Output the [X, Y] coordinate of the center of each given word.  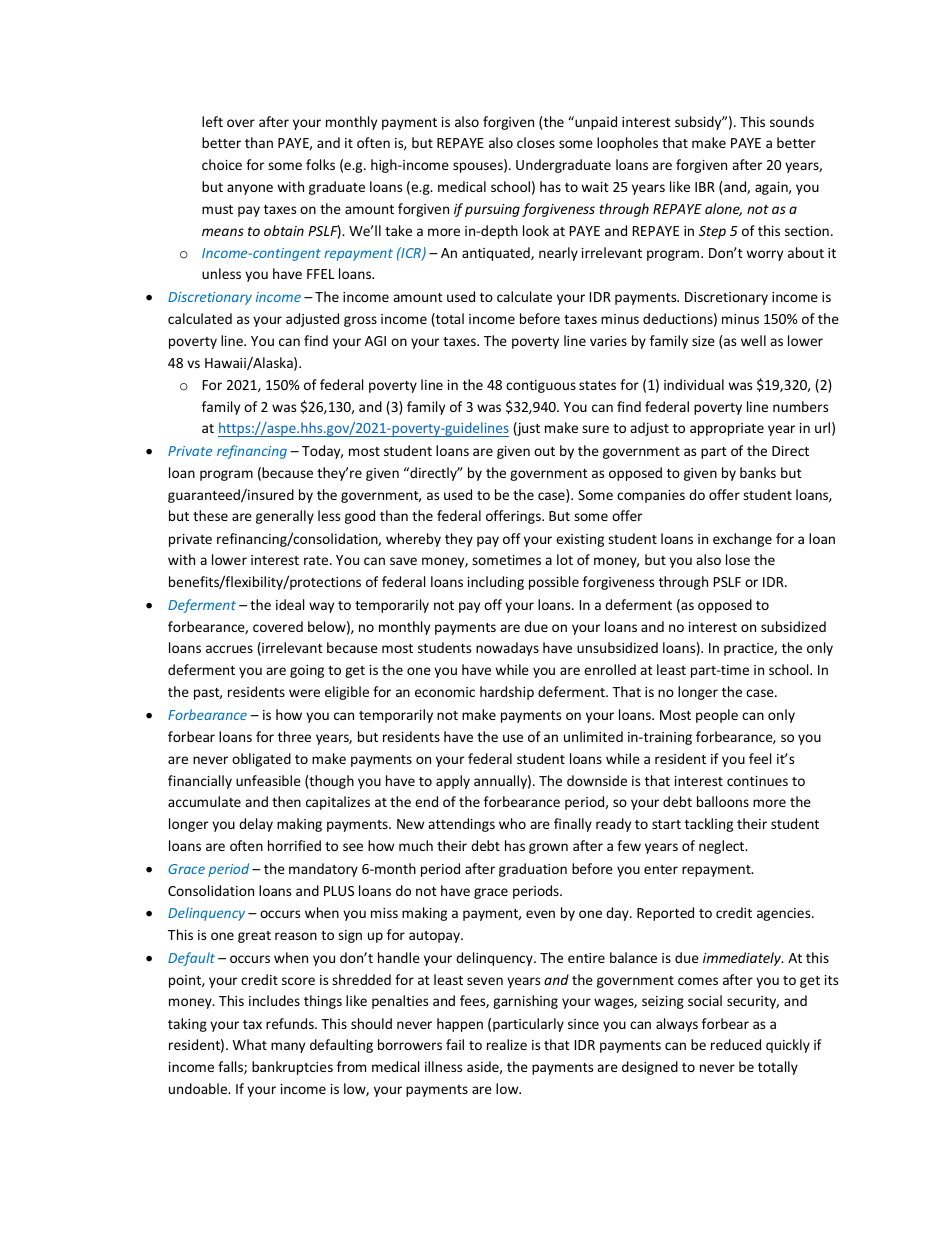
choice [222, 164]
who [512, 823]
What [249, 1044]
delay [256, 825]
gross [360, 321]
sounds [792, 121]
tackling [709, 825]
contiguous [541, 386]
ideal [290, 604]
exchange [742, 540]
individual [694, 384]
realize [507, 1044]
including [496, 583]
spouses [479, 167]
